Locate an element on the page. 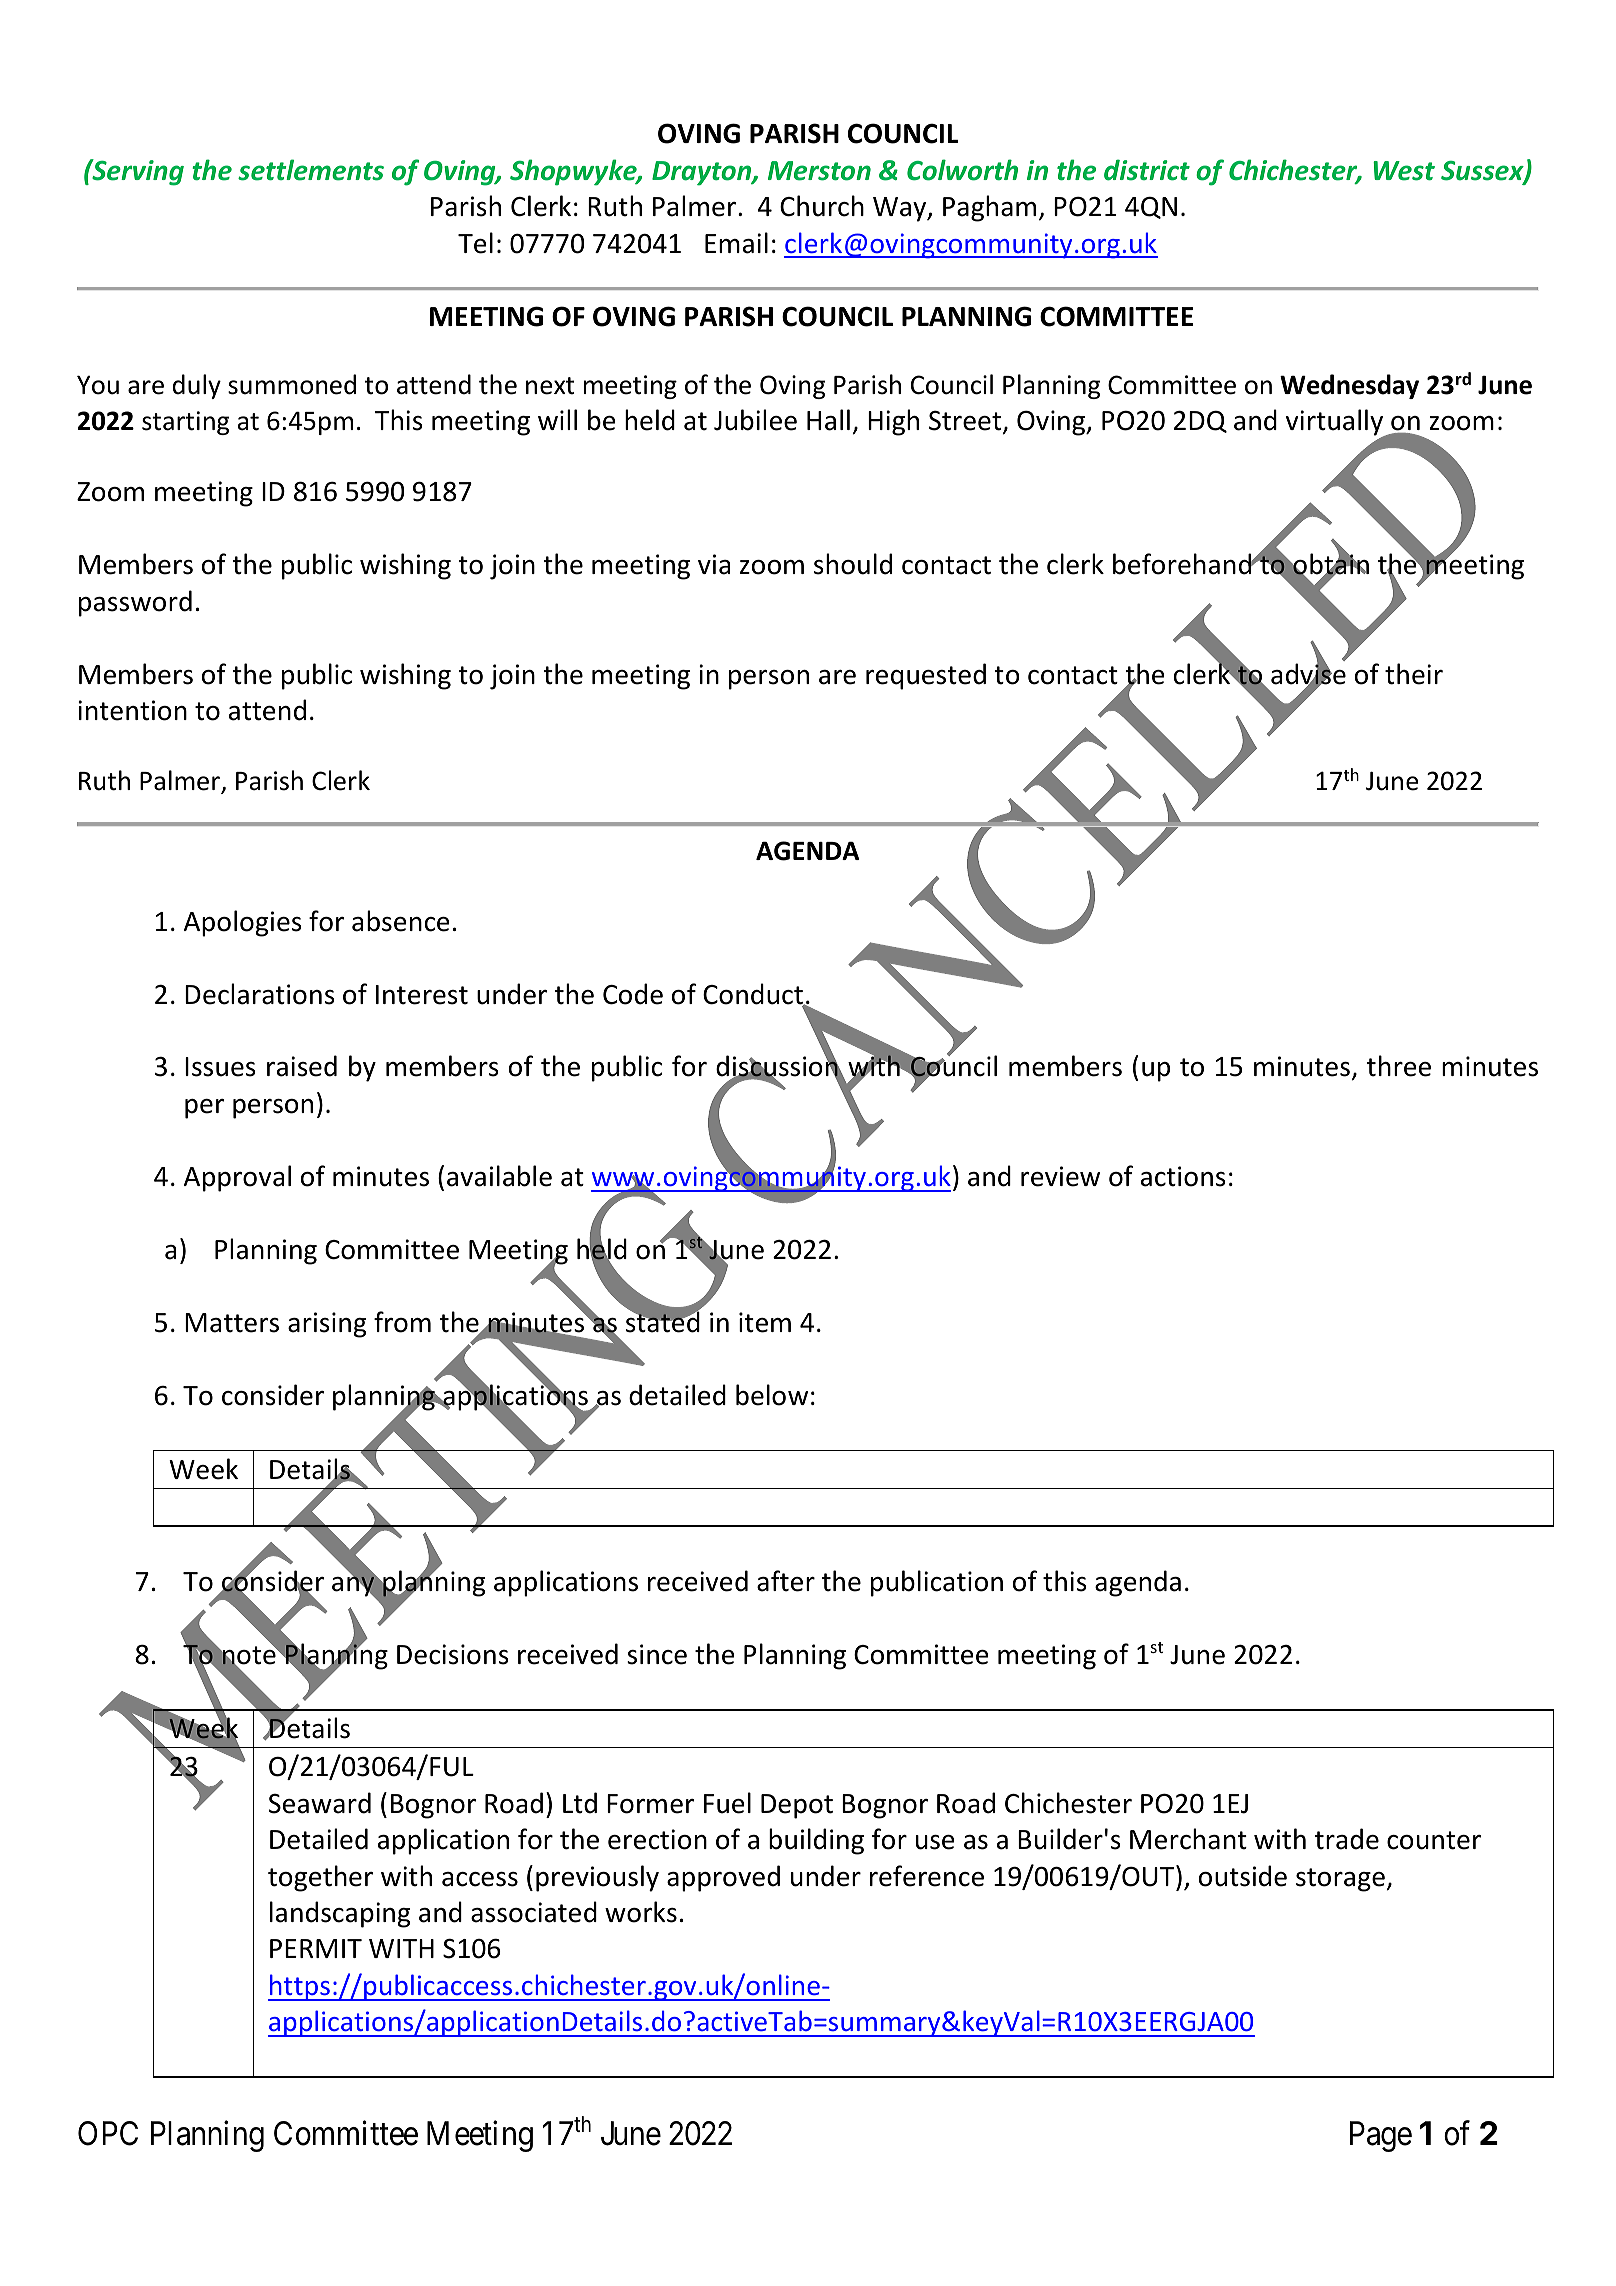 This image has width=1616, height=2286. Approval is located at coordinates (237, 1178).
